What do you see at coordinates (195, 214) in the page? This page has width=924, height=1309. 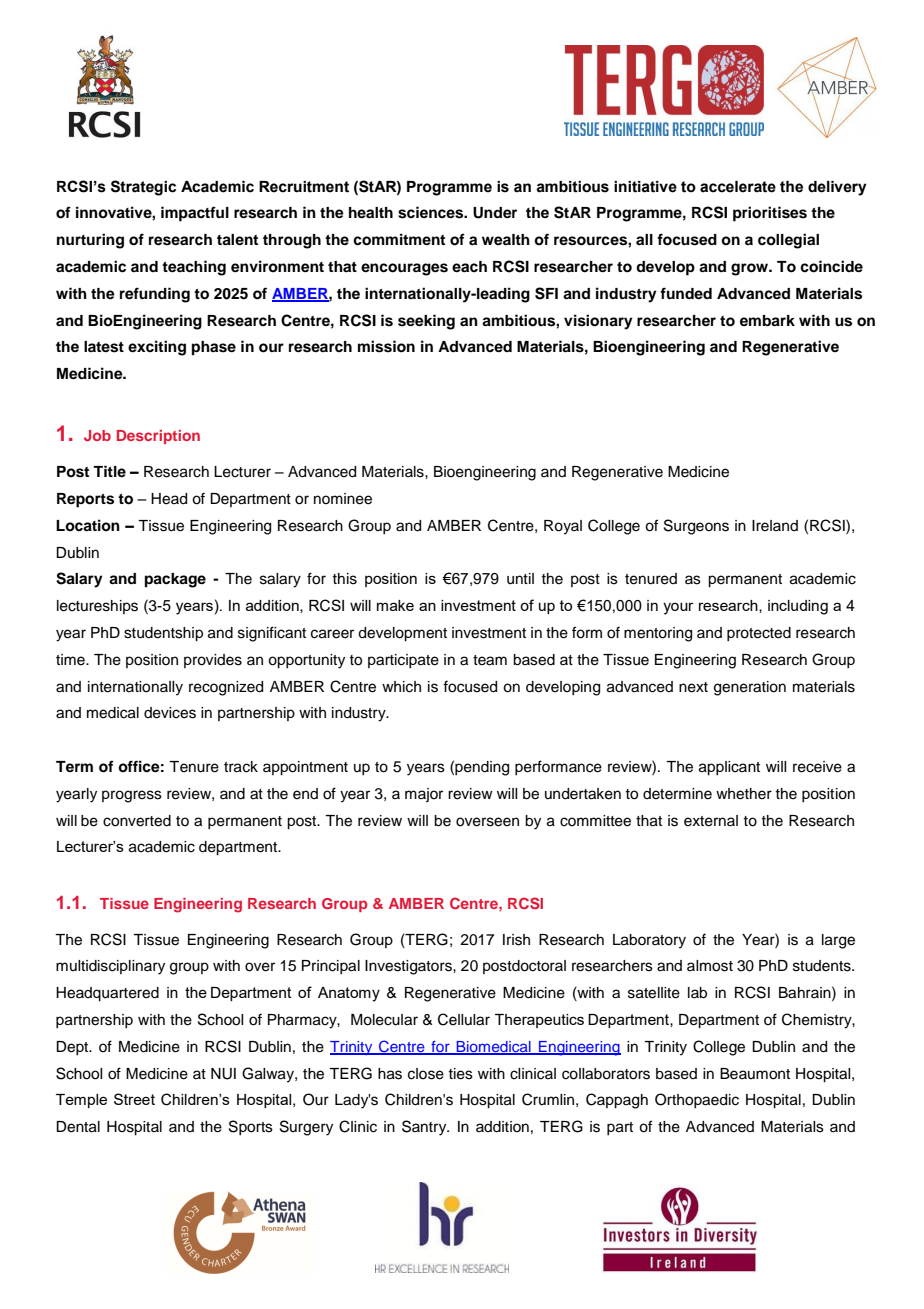 I see `impactful` at bounding box center [195, 214].
